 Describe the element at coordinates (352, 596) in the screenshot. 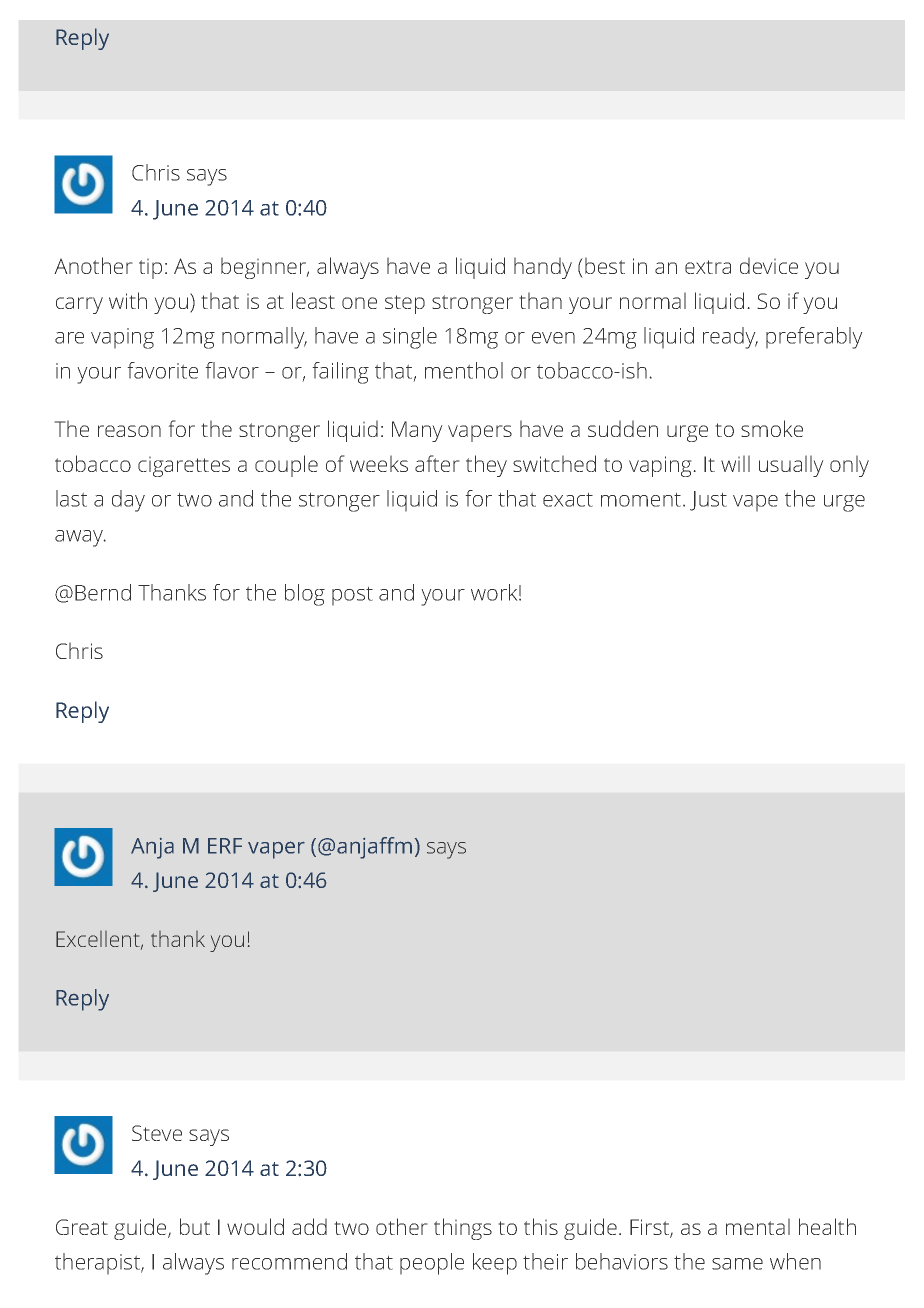

I see `post` at that location.
